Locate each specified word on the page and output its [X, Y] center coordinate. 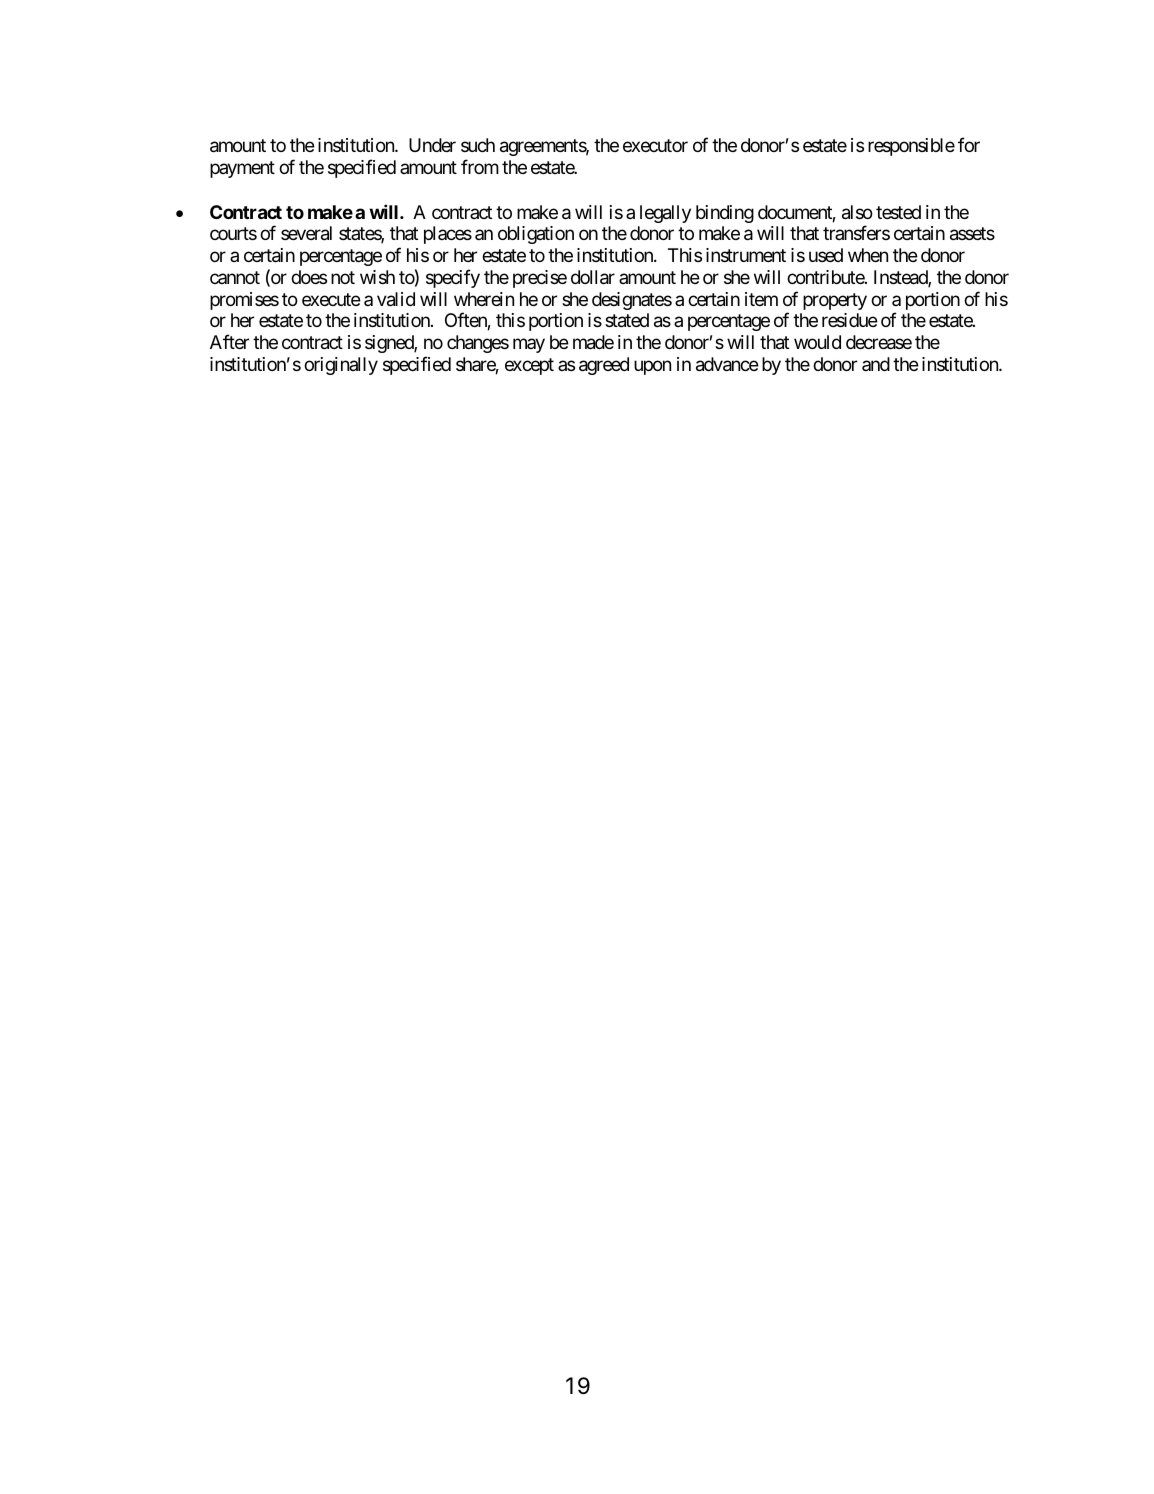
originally [341, 366]
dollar [593, 277]
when [868, 255]
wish [377, 277]
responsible [911, 147]
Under [432, 145]
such [478, 145]
